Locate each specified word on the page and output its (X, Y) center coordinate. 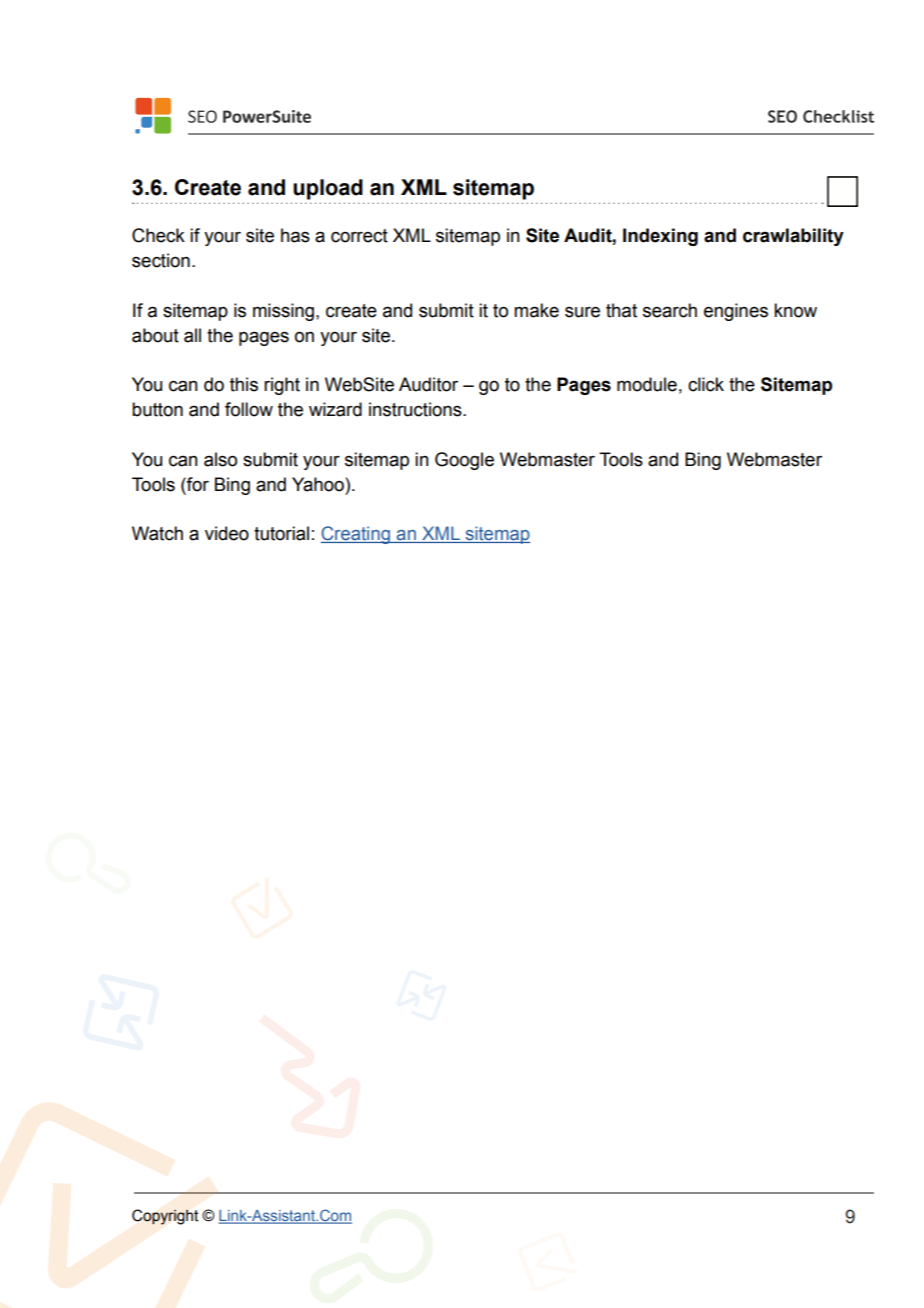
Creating (356, 535)
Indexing (660, 237)
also (220, 459)
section (161, 260)
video (227, 533)
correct (359, 236)
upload (328, 189)
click (706, 384)
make (536, 310)
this (244, 384)
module (647, 384)
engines (736, 312)
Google (464, 461)
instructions (416, 409)
